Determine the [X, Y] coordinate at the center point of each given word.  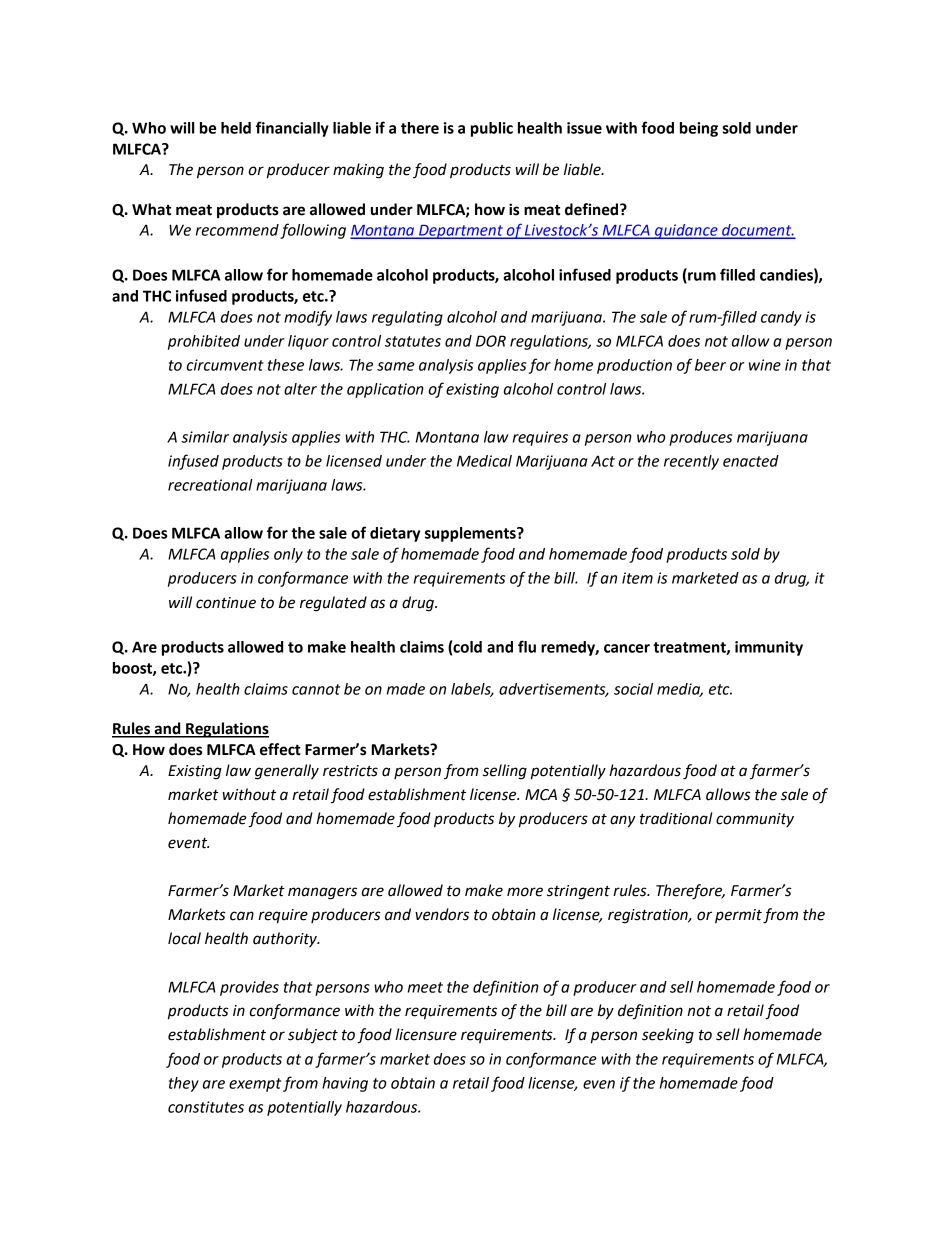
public [492, 129]
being [699, 129]
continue [226, 603]
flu [527, 646]
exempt [255, 1085]
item [637, 578]
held [236, 128]
